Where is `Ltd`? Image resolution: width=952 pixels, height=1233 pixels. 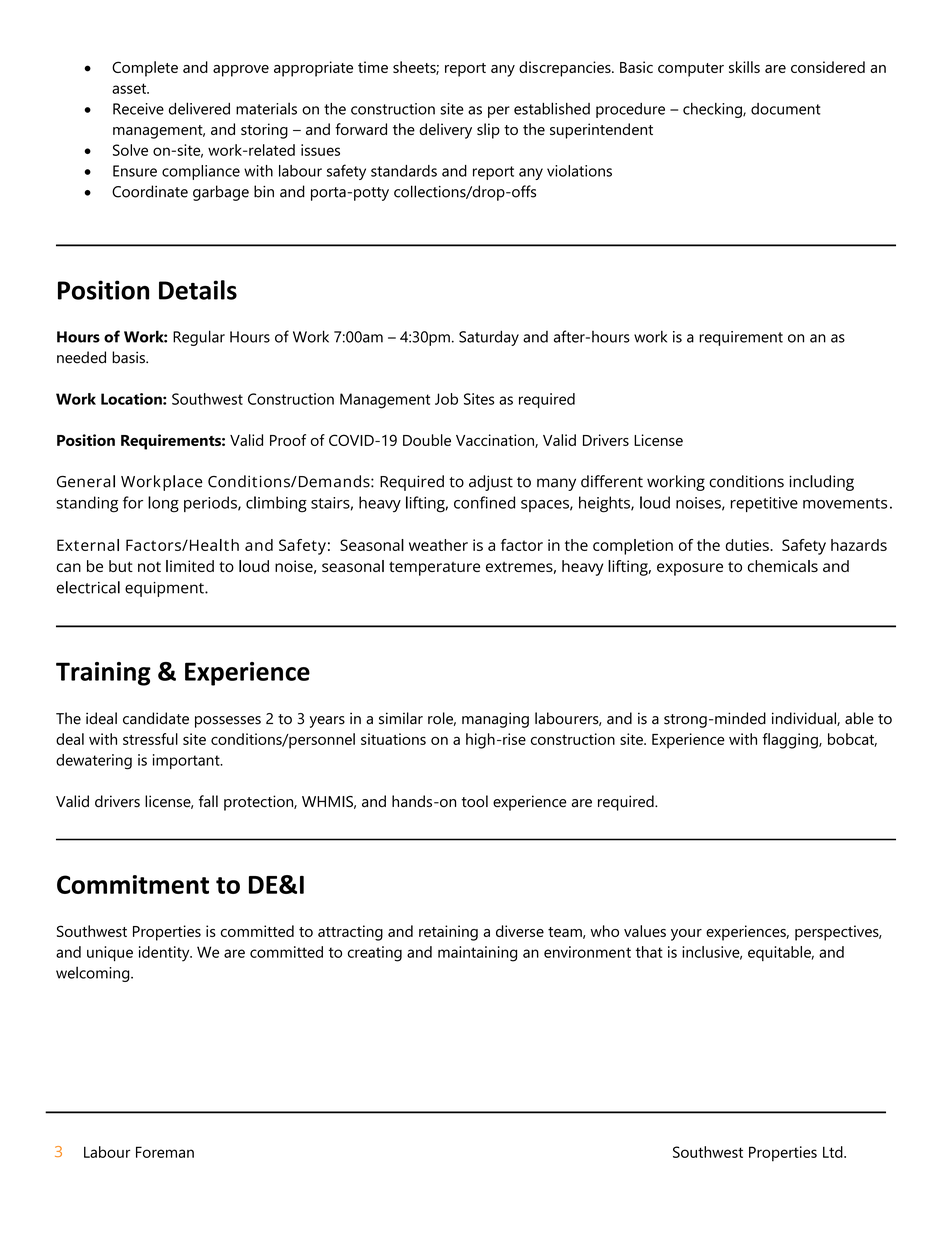
Ltd is located at coordinates (834, 1152).
